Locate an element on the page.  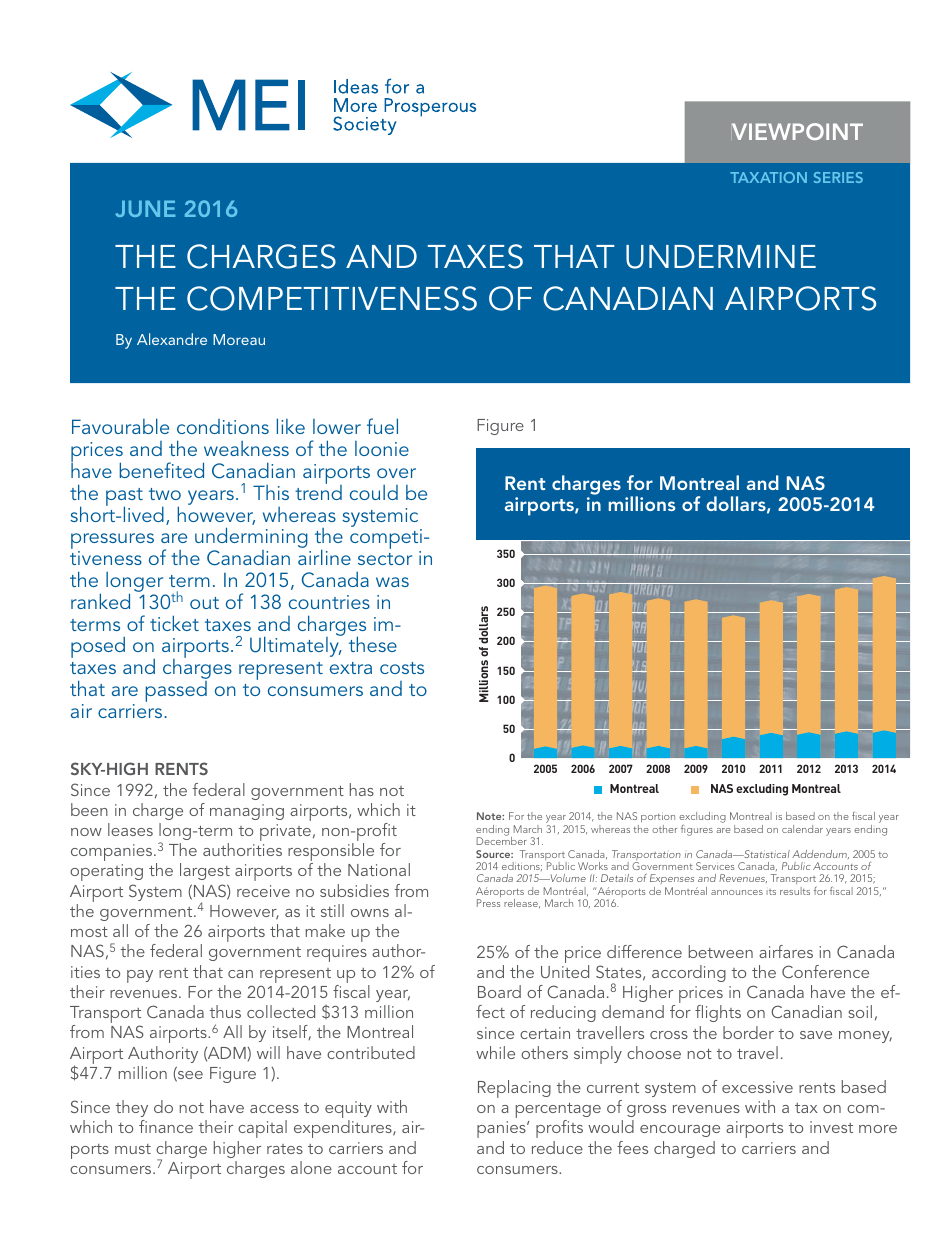
TAXATION is located at coordinates (768, 177).
